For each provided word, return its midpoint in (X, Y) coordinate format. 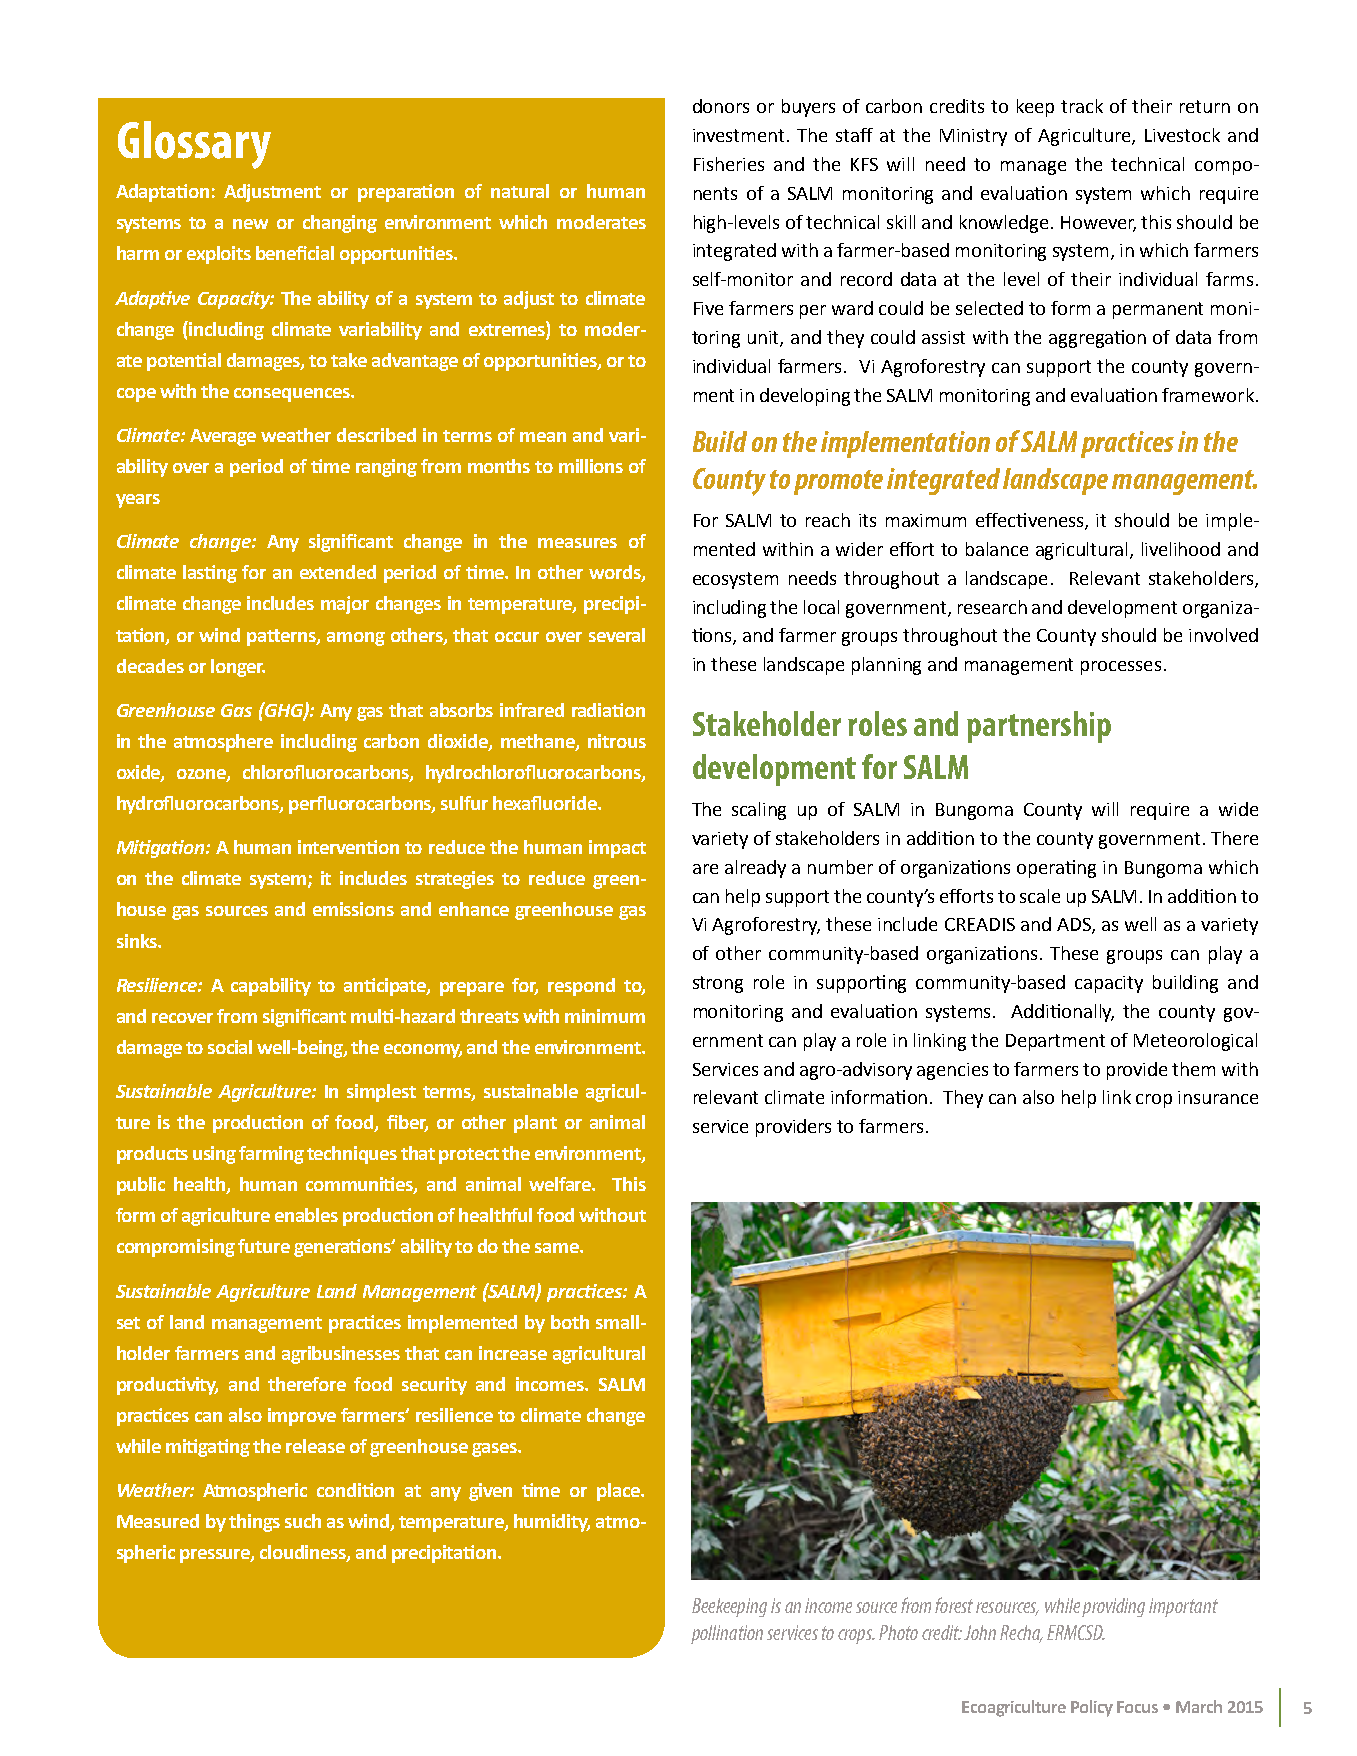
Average (223, 437)
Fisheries (729, 164)
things (254, 1523)
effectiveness (1031, 521)
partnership (1039, 727)
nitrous (617, 741)
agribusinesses (341, 1355)
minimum (605, 1016)
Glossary (194, 145)
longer (238, 668)
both (570, 1322)
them (1193, 1069)
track (1082, 106)
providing (1113, 1607)
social (230, 1047)
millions (591, 466)
